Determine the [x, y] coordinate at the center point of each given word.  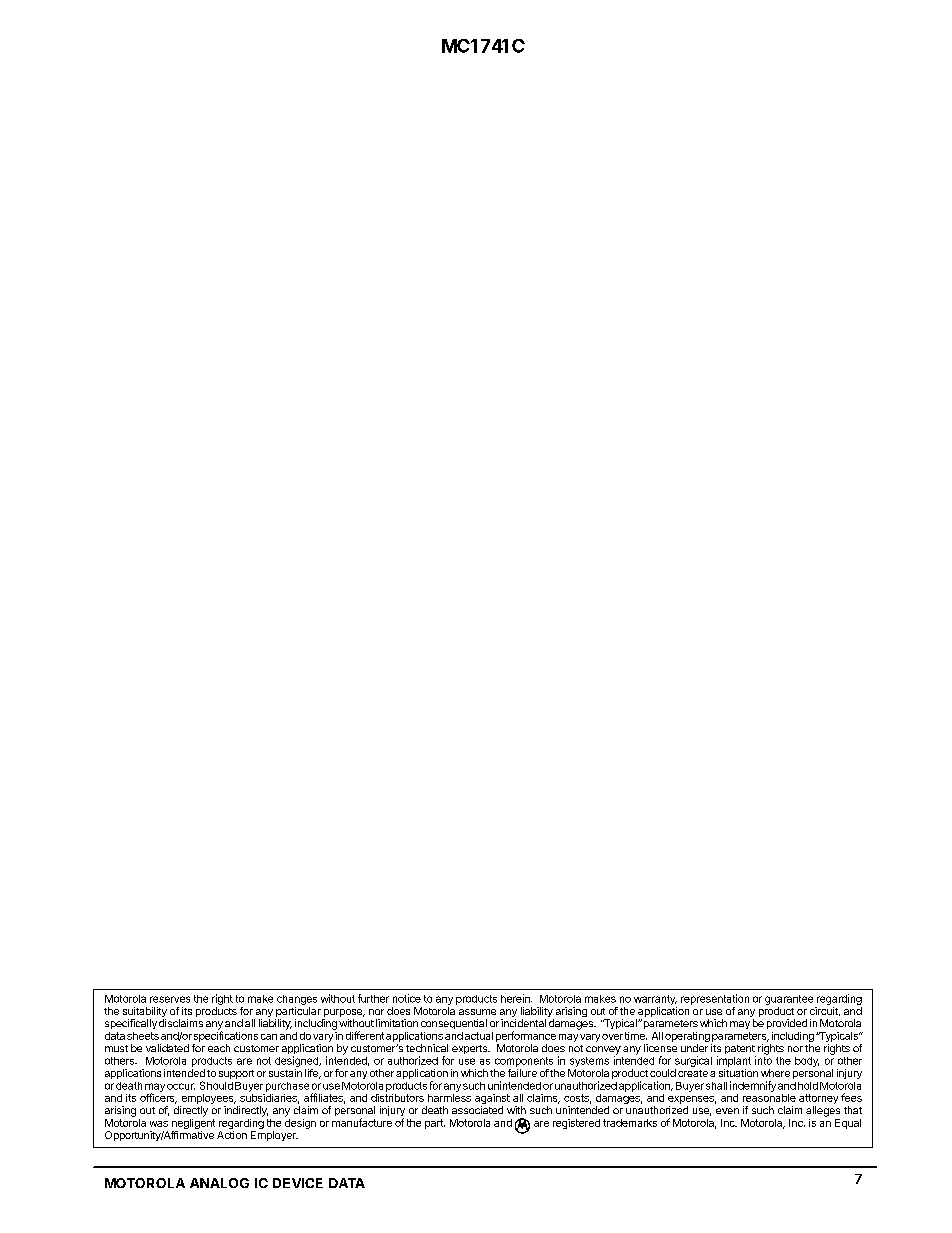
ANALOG [219, 1183]
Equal [848, 1124]
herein [516, 998]
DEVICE [298, 1183]
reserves [170, 999]
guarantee [789, 1000]
